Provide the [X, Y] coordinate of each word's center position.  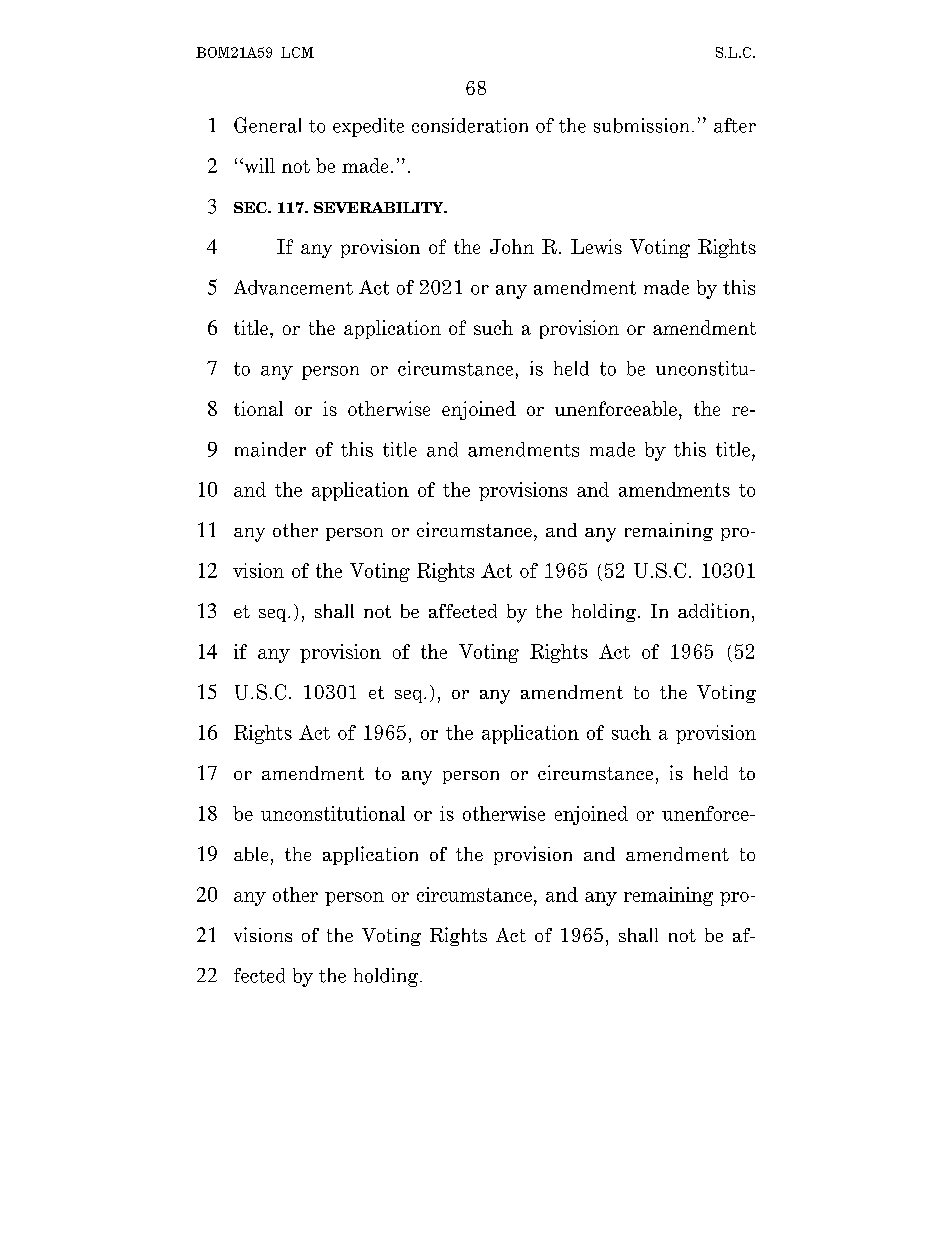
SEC [251, 207]
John [512, 246]
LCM [297, 52]
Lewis [596, 246]
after [735, 125]
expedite [368, 127]
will [258, 165]
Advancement [293, 287]
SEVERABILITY [380, 207]
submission [643, 125]
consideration [470, 125]
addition [715, 610]
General [267, 125]
